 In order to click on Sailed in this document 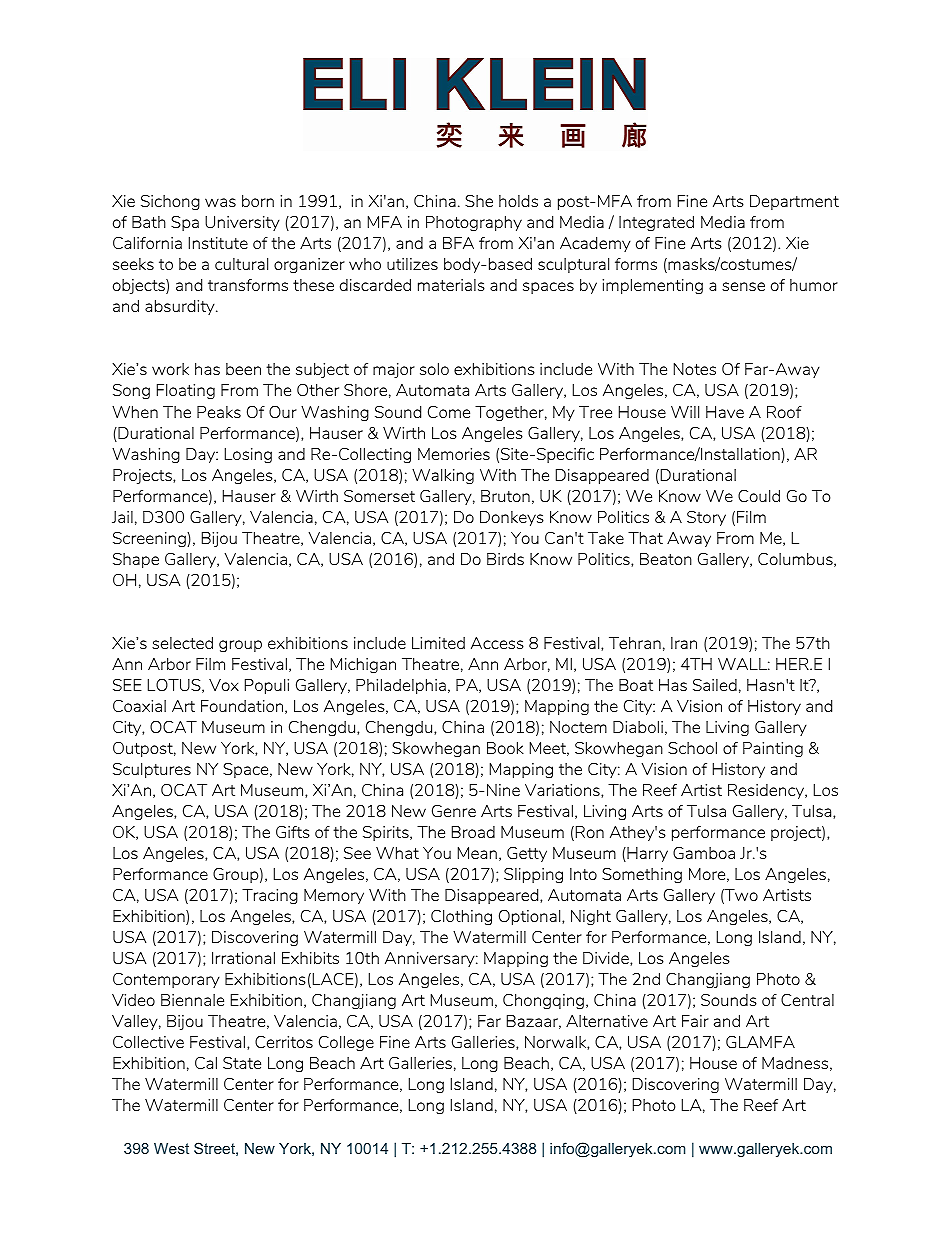, I will do `click(715, 685)`.
